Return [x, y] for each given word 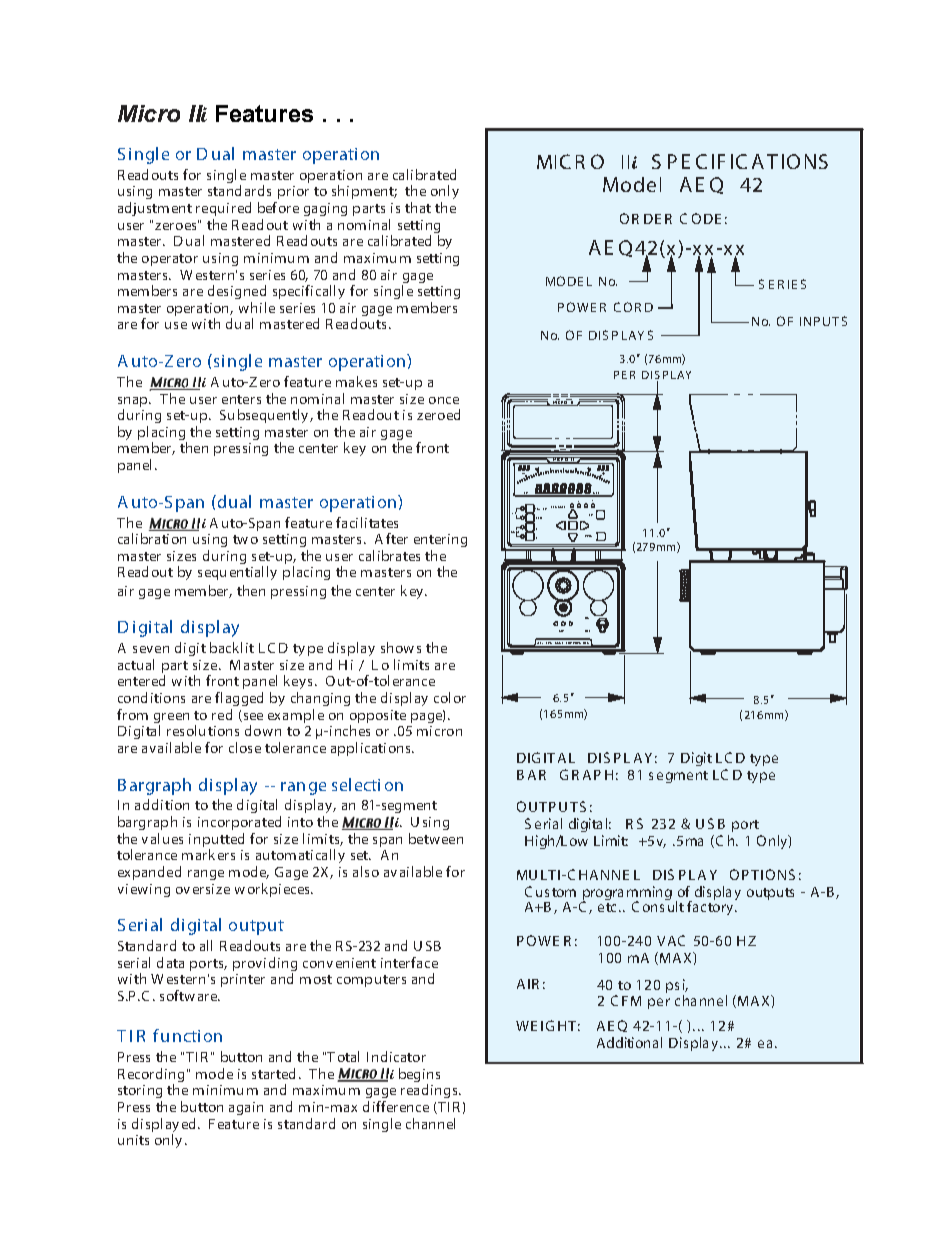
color [450, 697]
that [418, 207]
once [444, 400]
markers [208, 854]
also [366, 871]
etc [609, 907]
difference [396, 1106]
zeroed [438, 414]
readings [430, 1091]
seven [151, 649]
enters [241, 399]
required [223, 209]
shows [401, 647]
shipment [364, 192]
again [246, 1108]
